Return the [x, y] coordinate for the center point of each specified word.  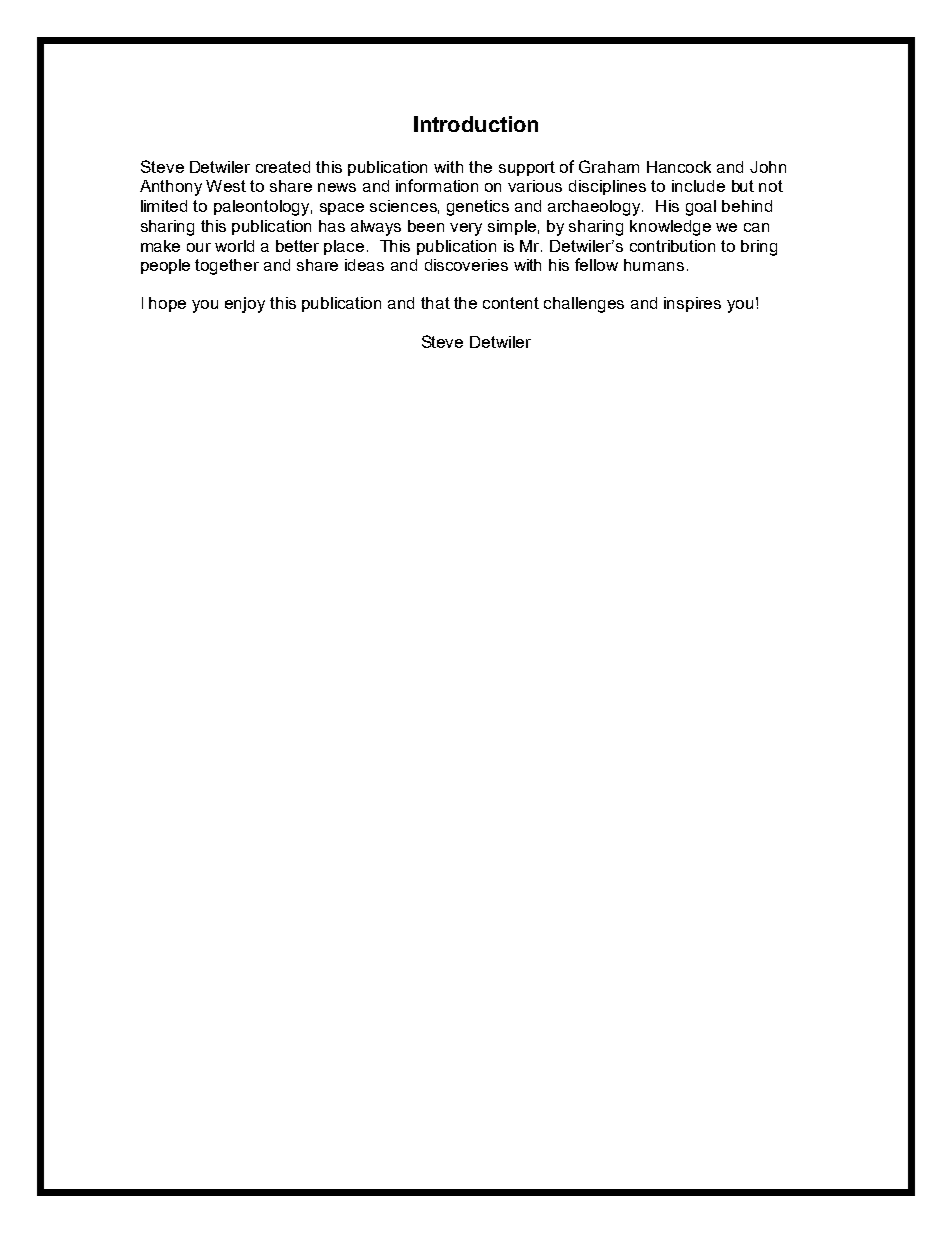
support [527, 168]
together [227, 267]
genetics [478, 208]
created [283, 167]
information [437, 185]
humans [654, 265]
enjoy [245, 305]
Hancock [679, 167]
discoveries [466, 265]
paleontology [263, 208]
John [768, 167]
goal [701, 208]
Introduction [476, 124]
